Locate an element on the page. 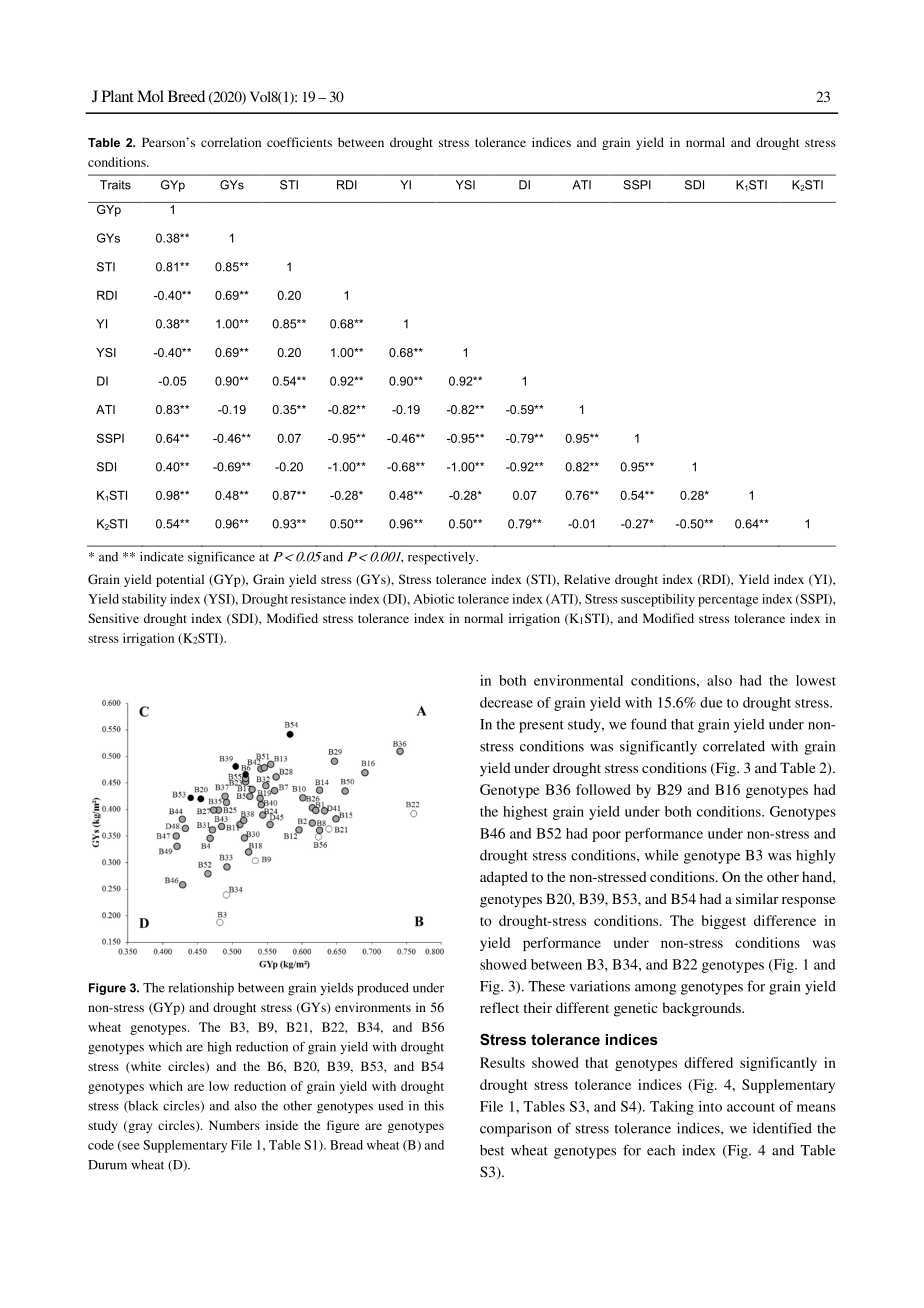 This image has height=1308, width=924. coefficients is located at coordinates (299, 142).
